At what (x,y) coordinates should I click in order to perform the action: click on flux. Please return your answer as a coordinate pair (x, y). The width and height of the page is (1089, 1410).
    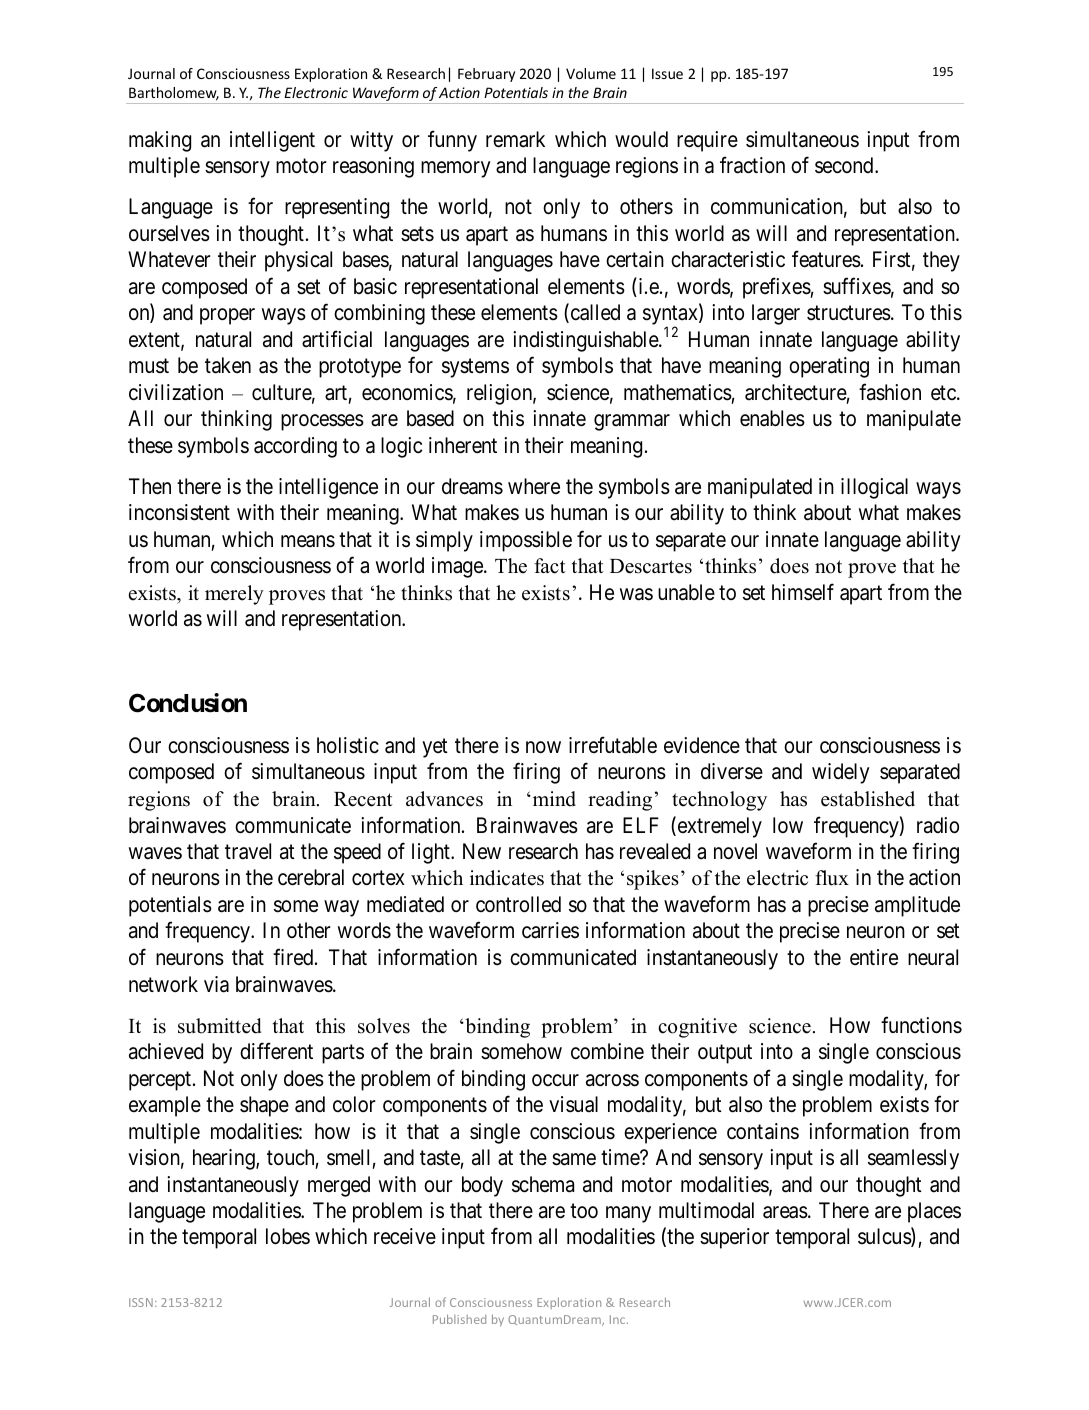
    Looking at the image, I should click on (832, 878).
